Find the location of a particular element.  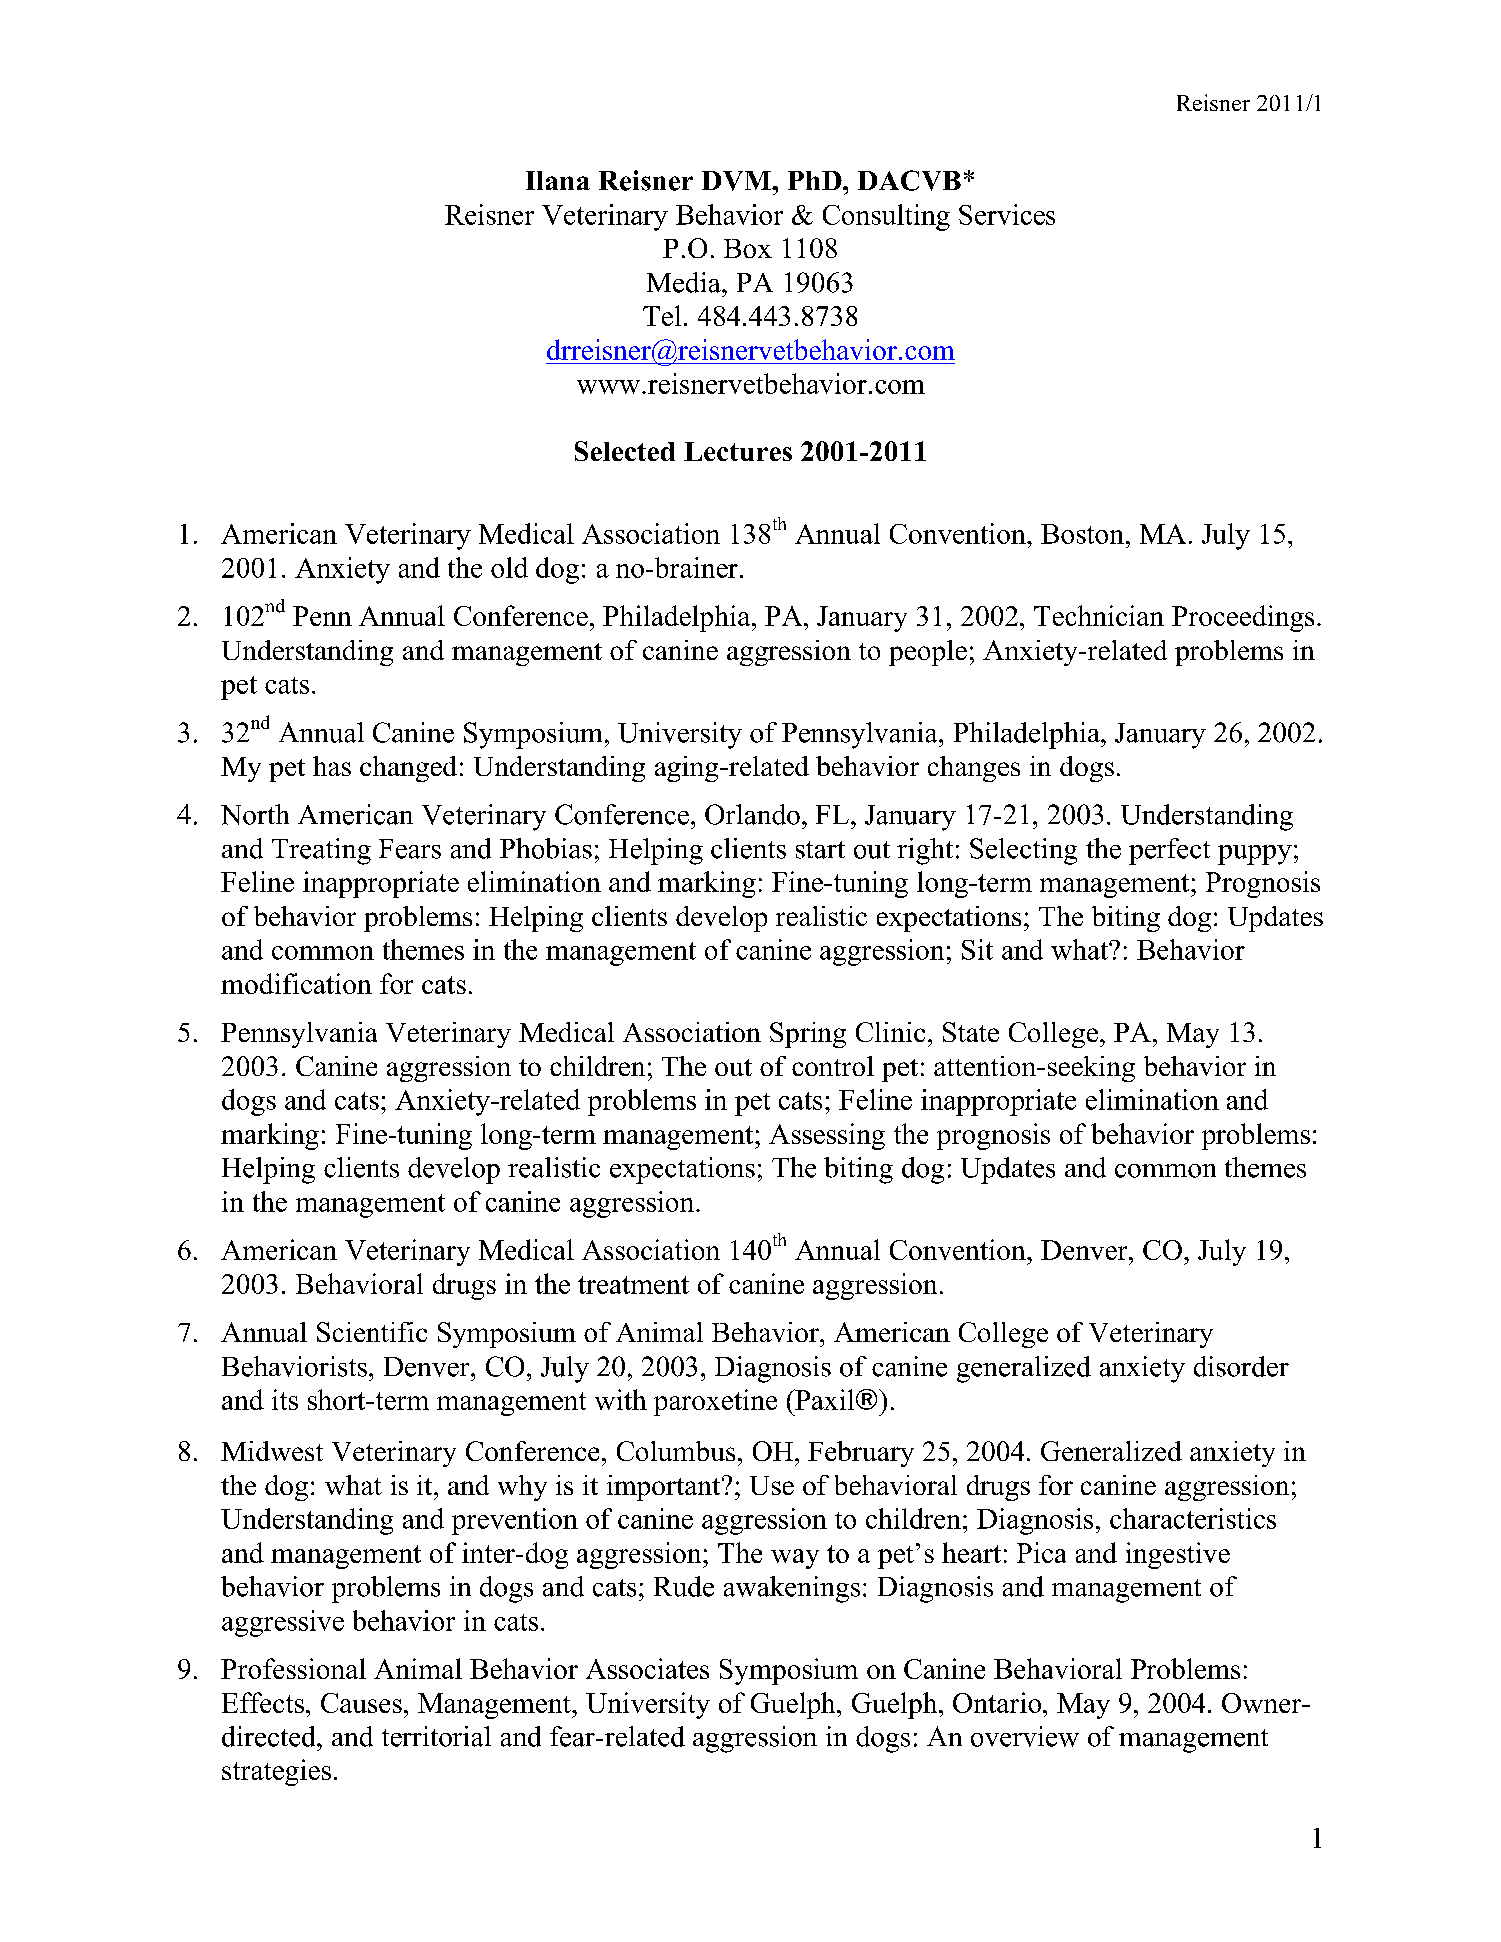

Scientific is located at coordinates (372, 1332).
